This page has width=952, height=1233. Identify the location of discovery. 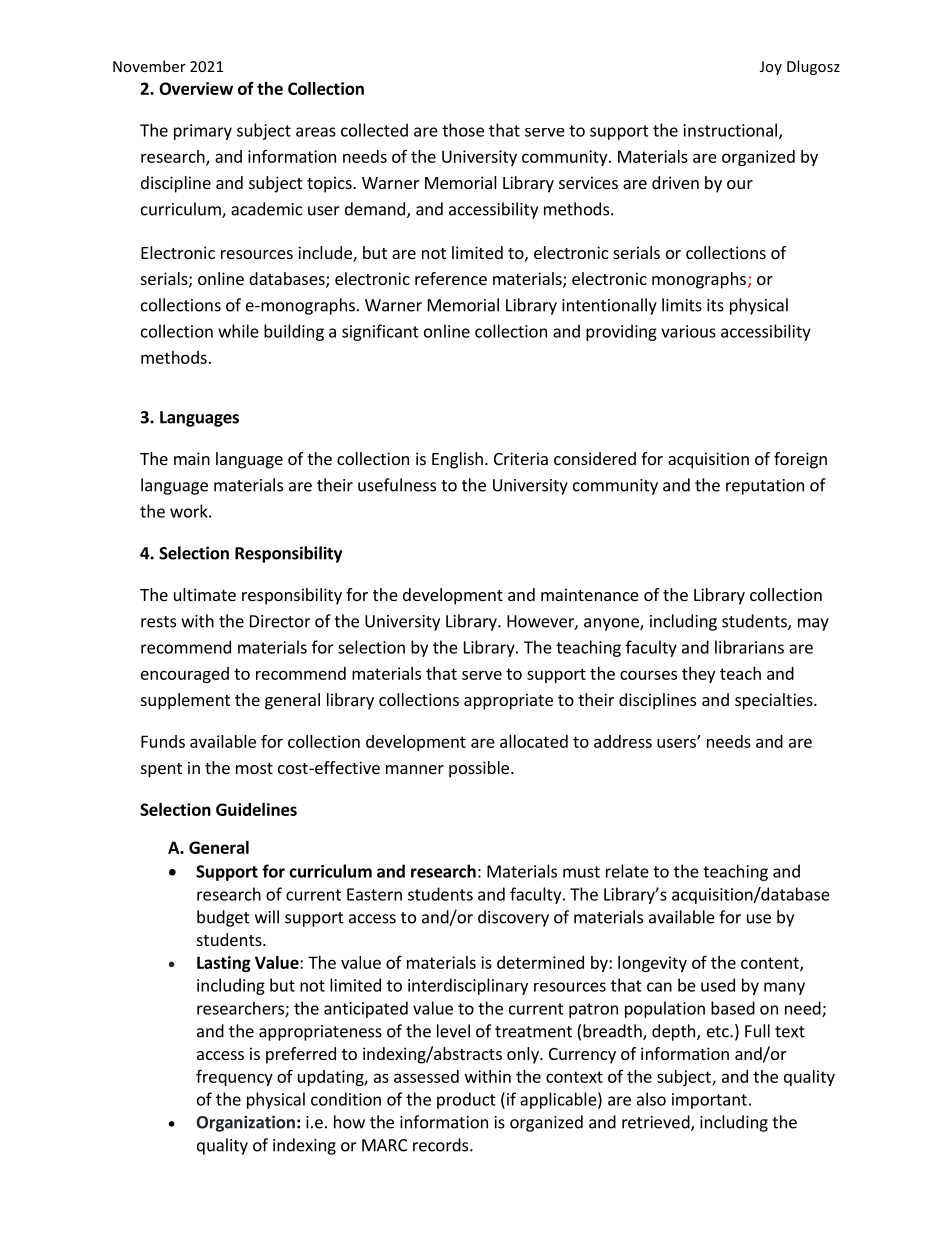
(513, 918).
